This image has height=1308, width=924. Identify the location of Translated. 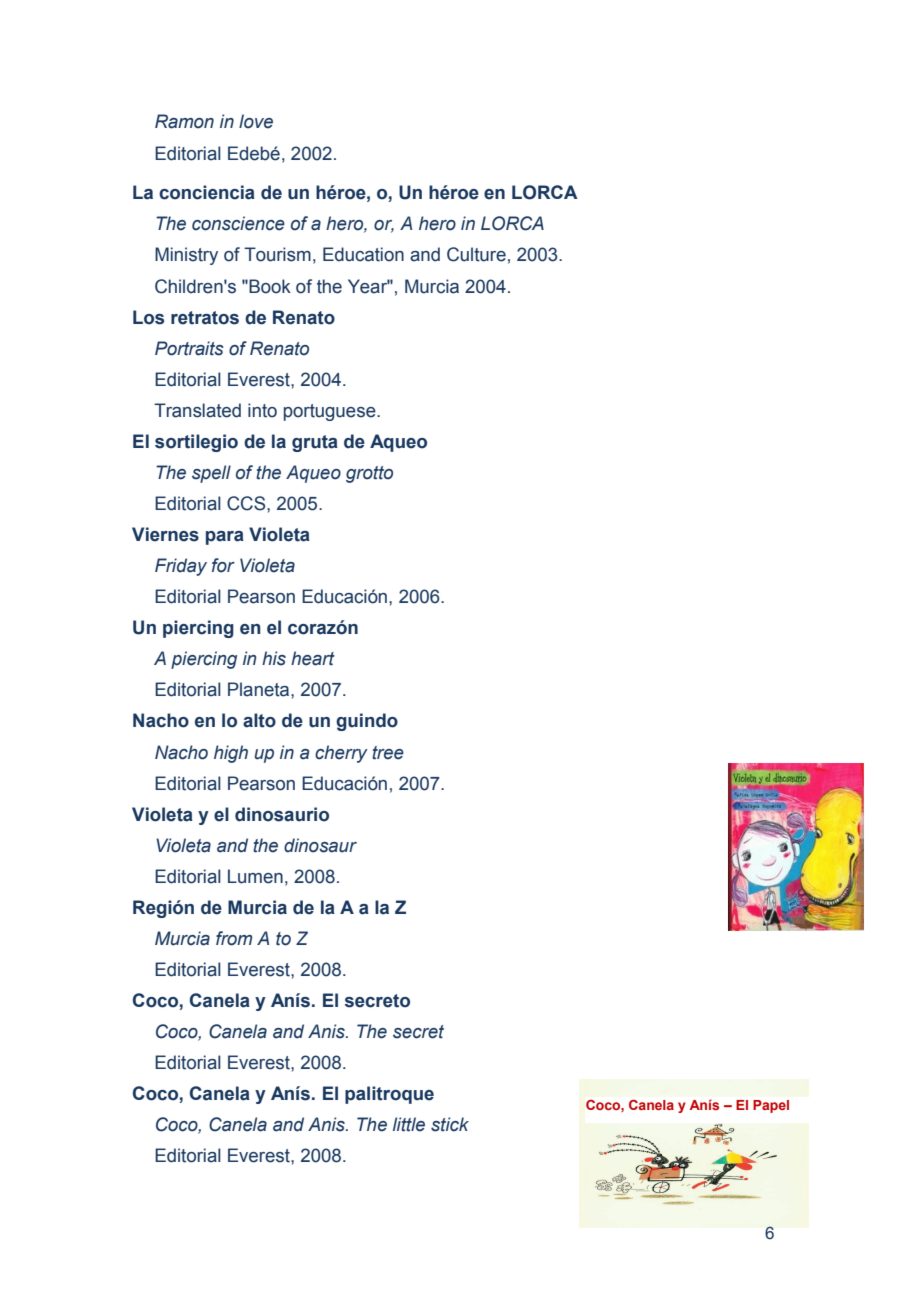
(197, 410).
